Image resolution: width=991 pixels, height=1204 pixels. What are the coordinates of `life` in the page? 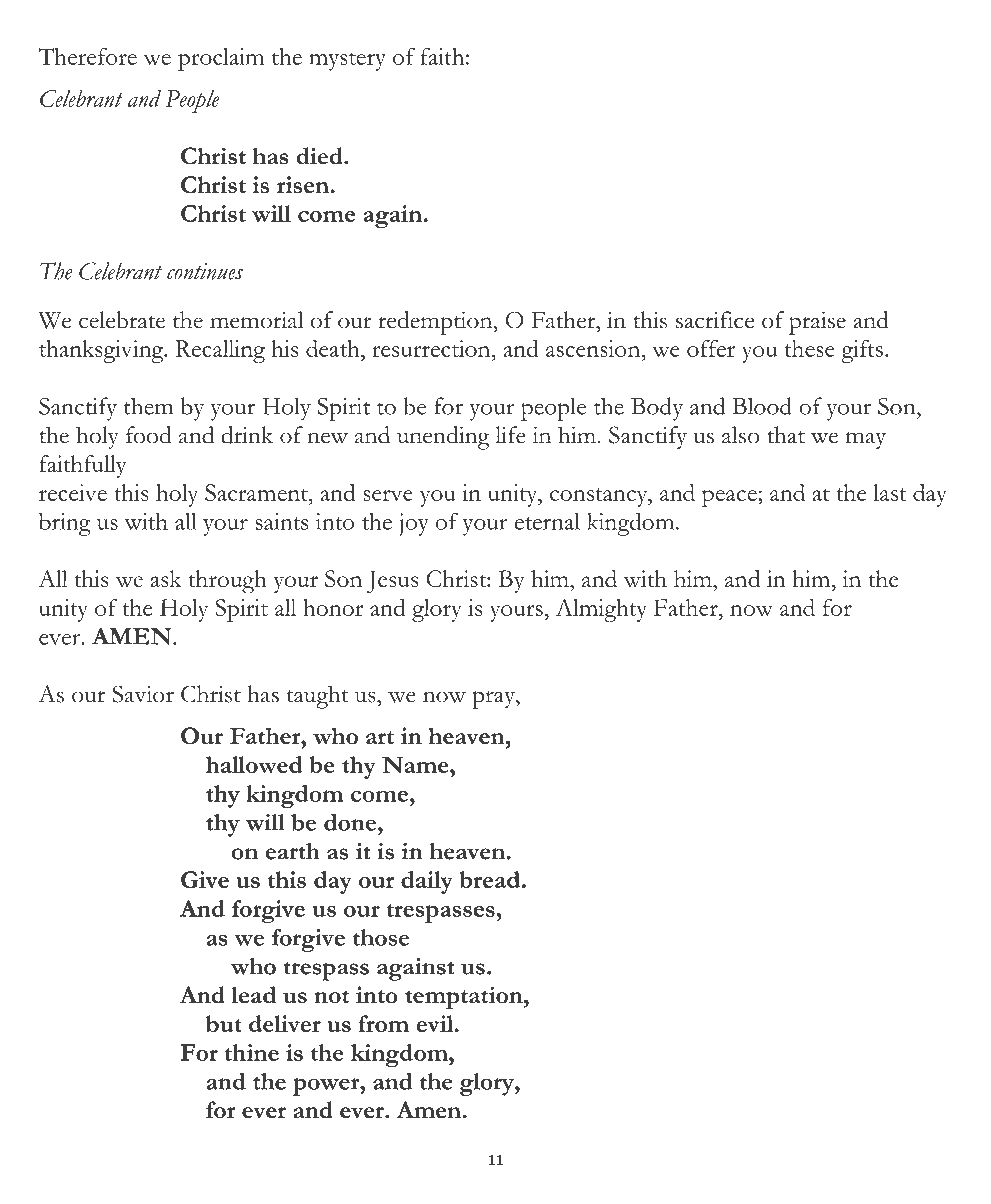 It's located at (510, 435).
